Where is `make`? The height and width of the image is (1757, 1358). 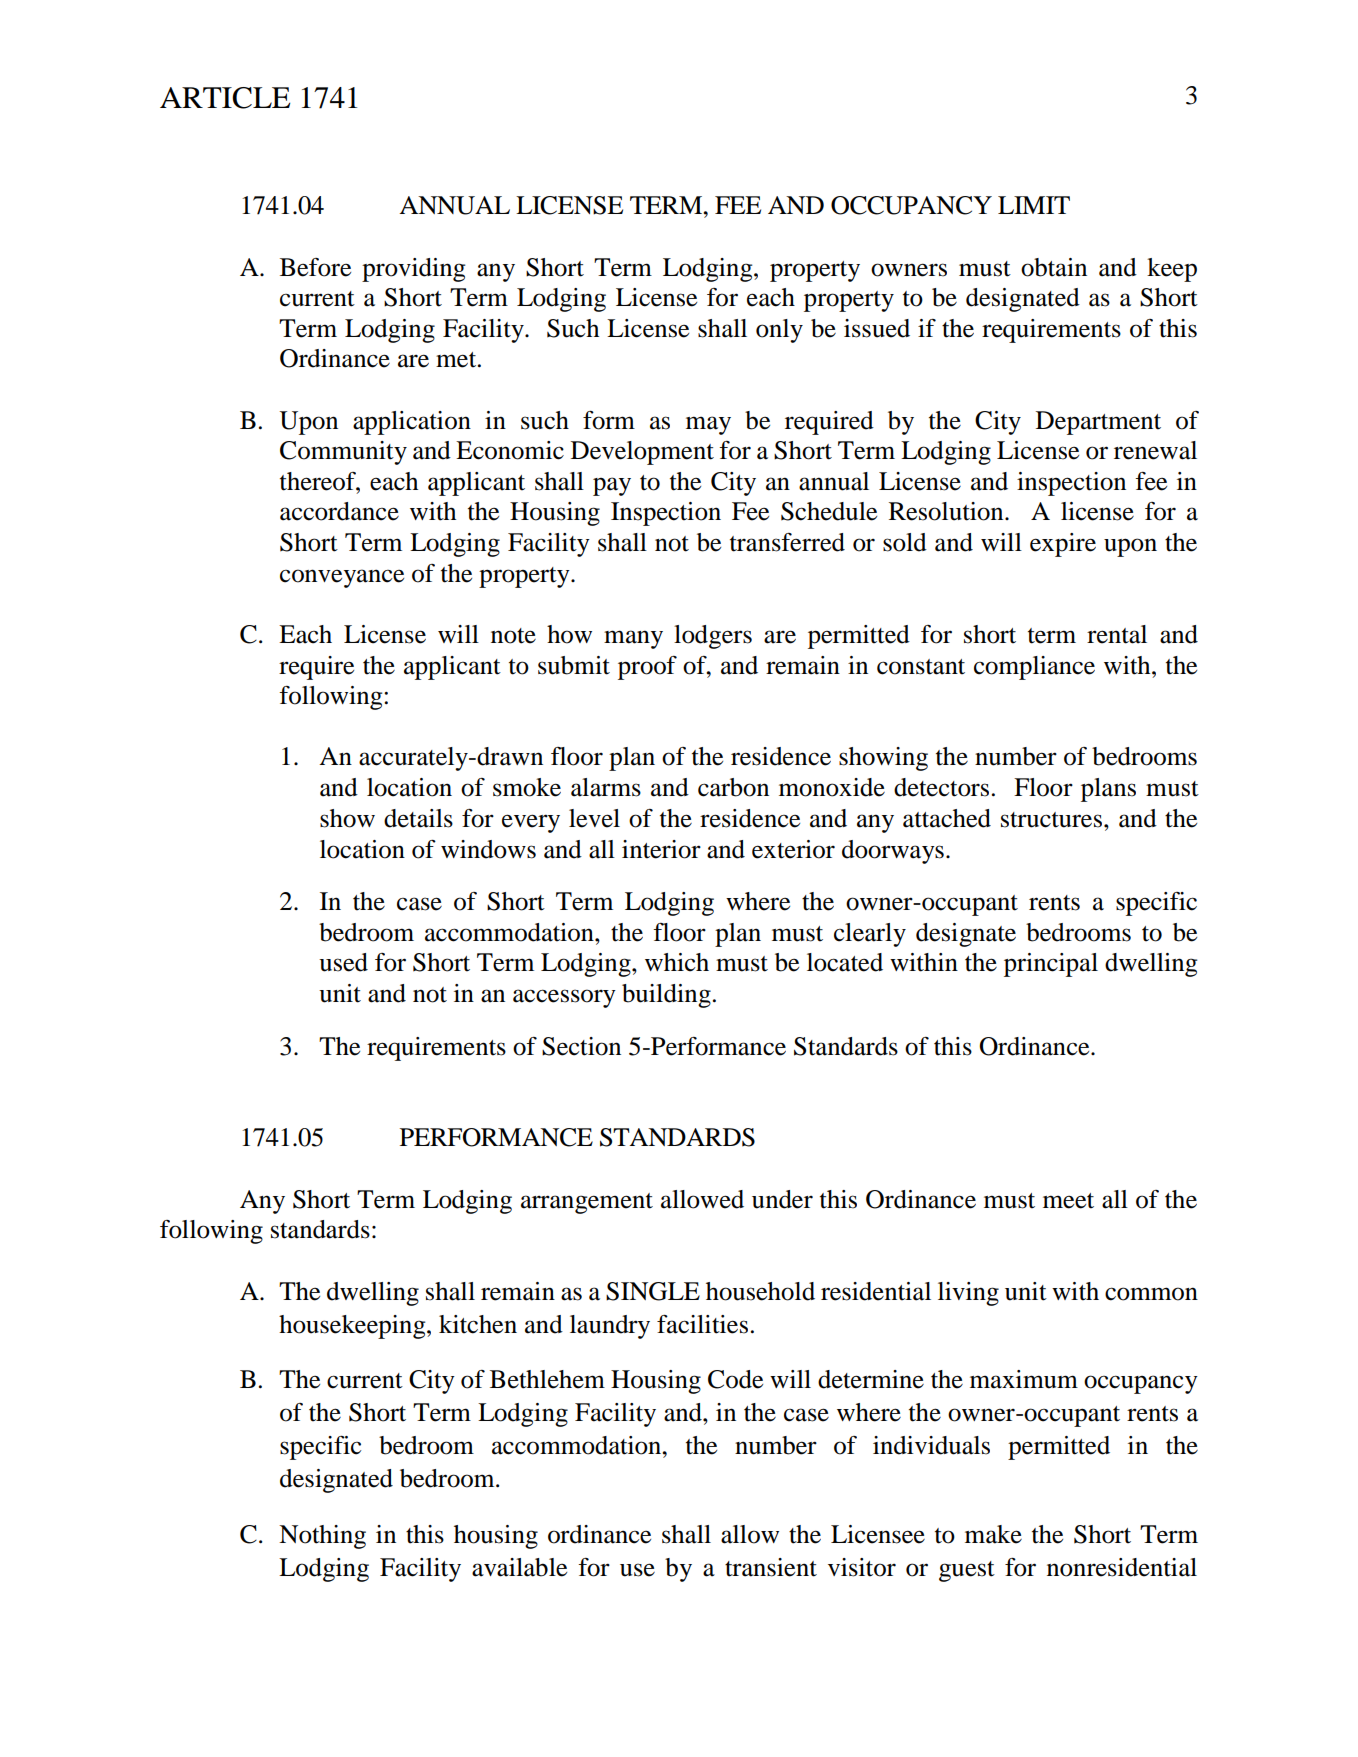 make is located at coordinates (993, 1534).
